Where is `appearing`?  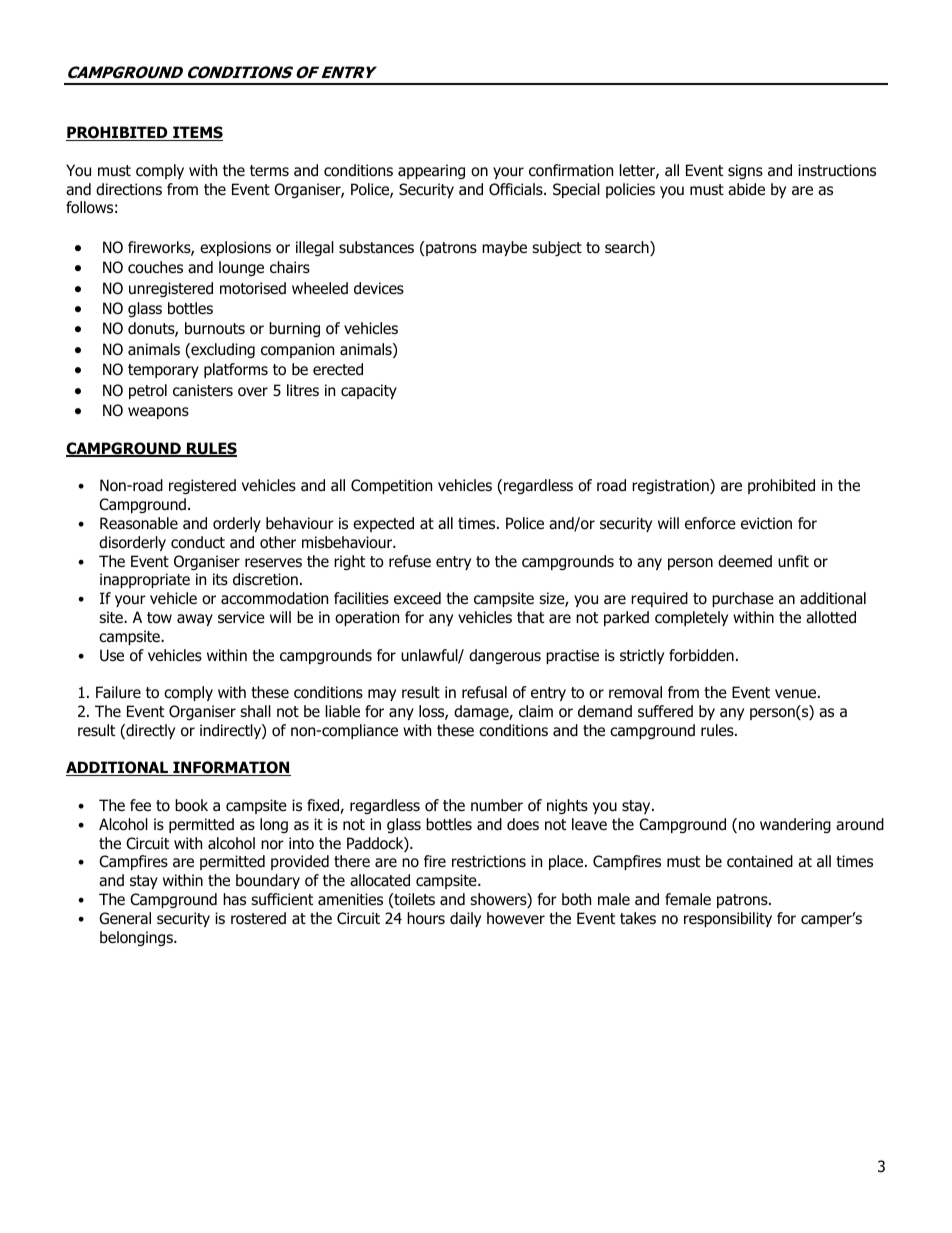
appearing is located at coordinates (431, 171).
